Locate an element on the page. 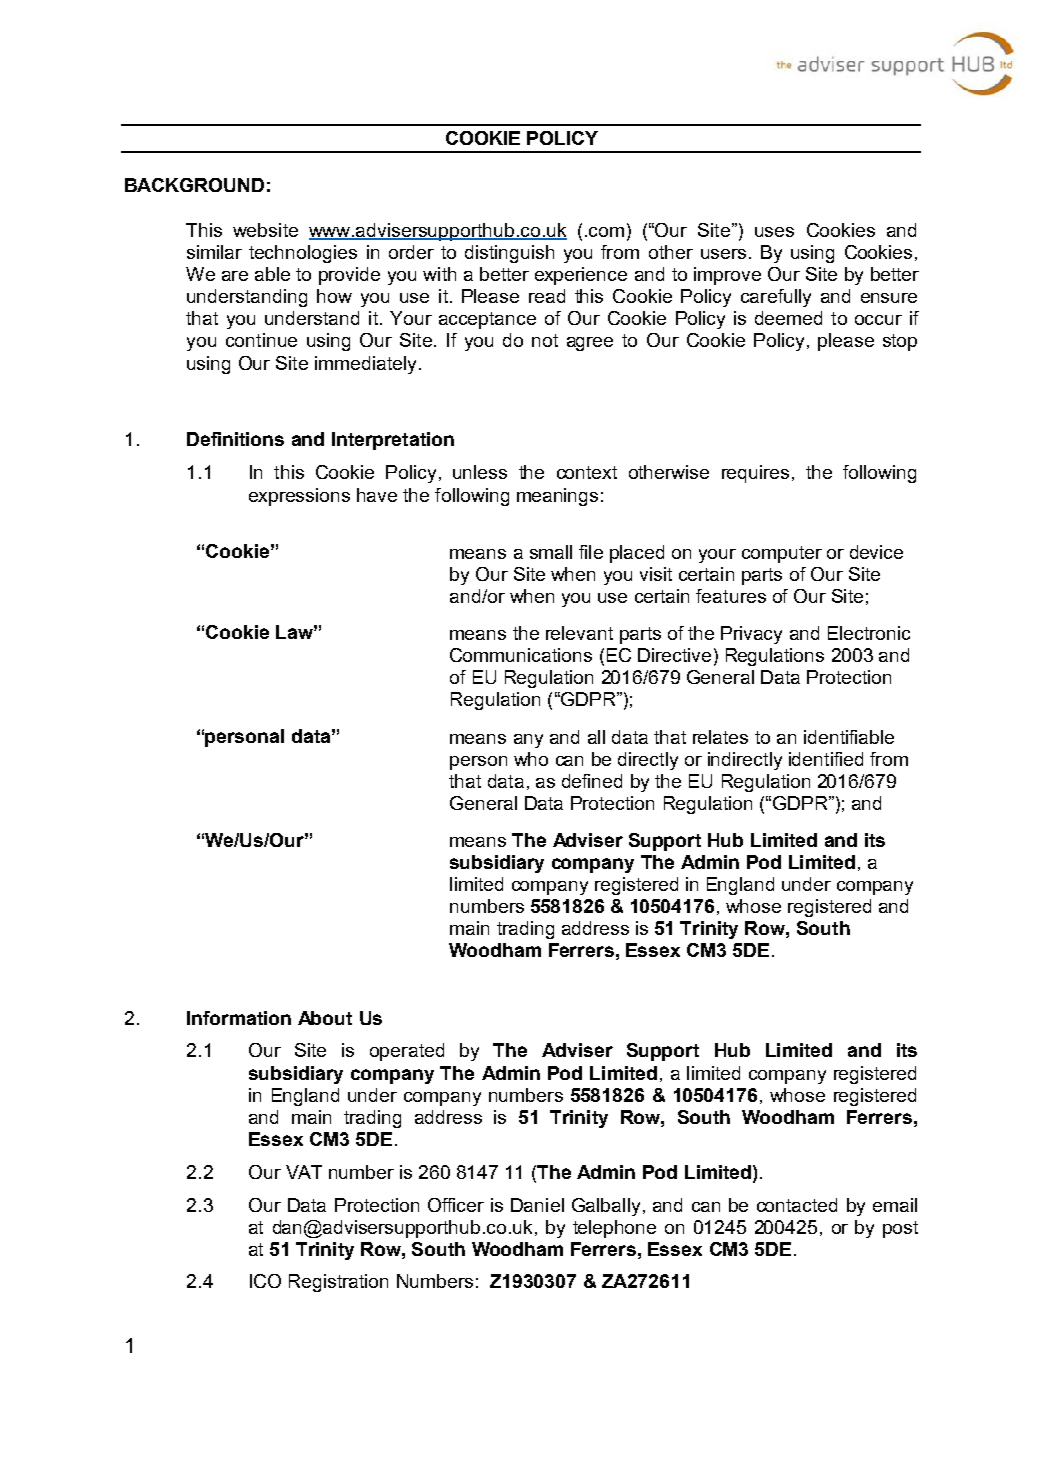 The height and width of the page is (1475, 1042). uses is located at coordinates (774, 232).
